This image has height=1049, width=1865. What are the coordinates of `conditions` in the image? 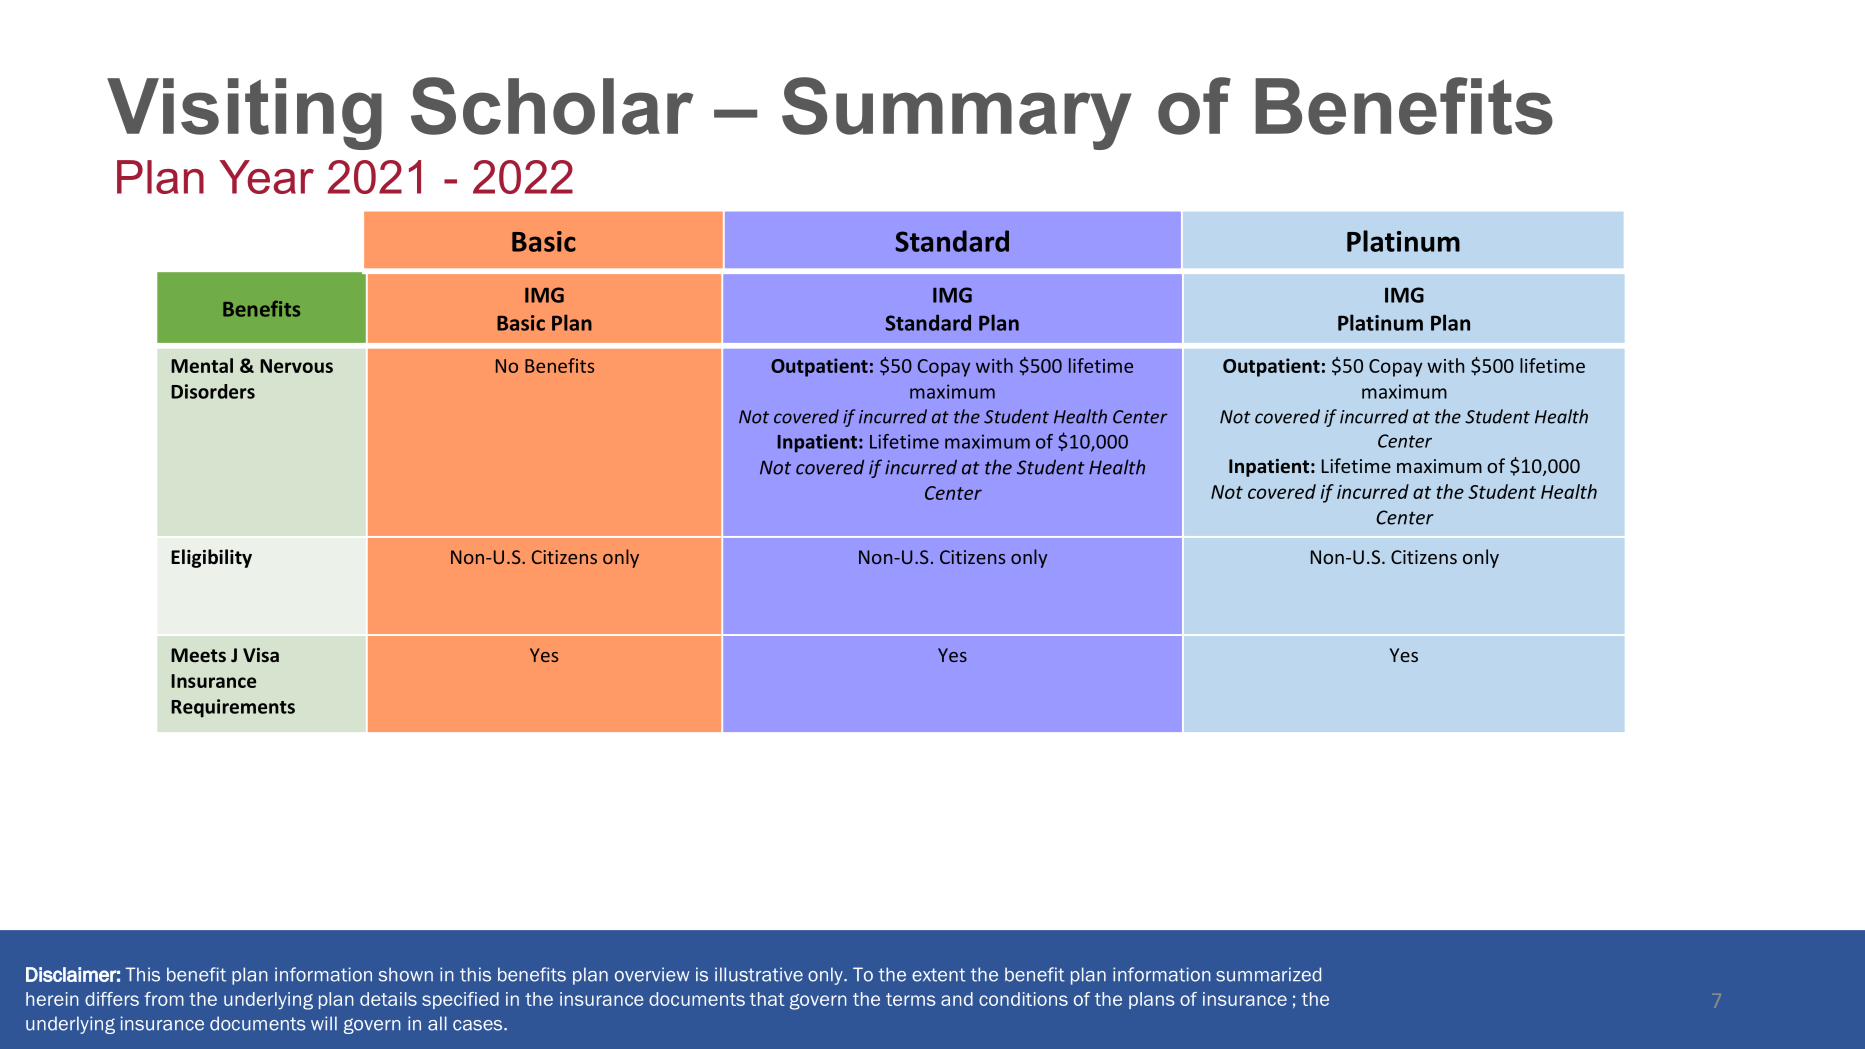 It's located at (1023, 999).
